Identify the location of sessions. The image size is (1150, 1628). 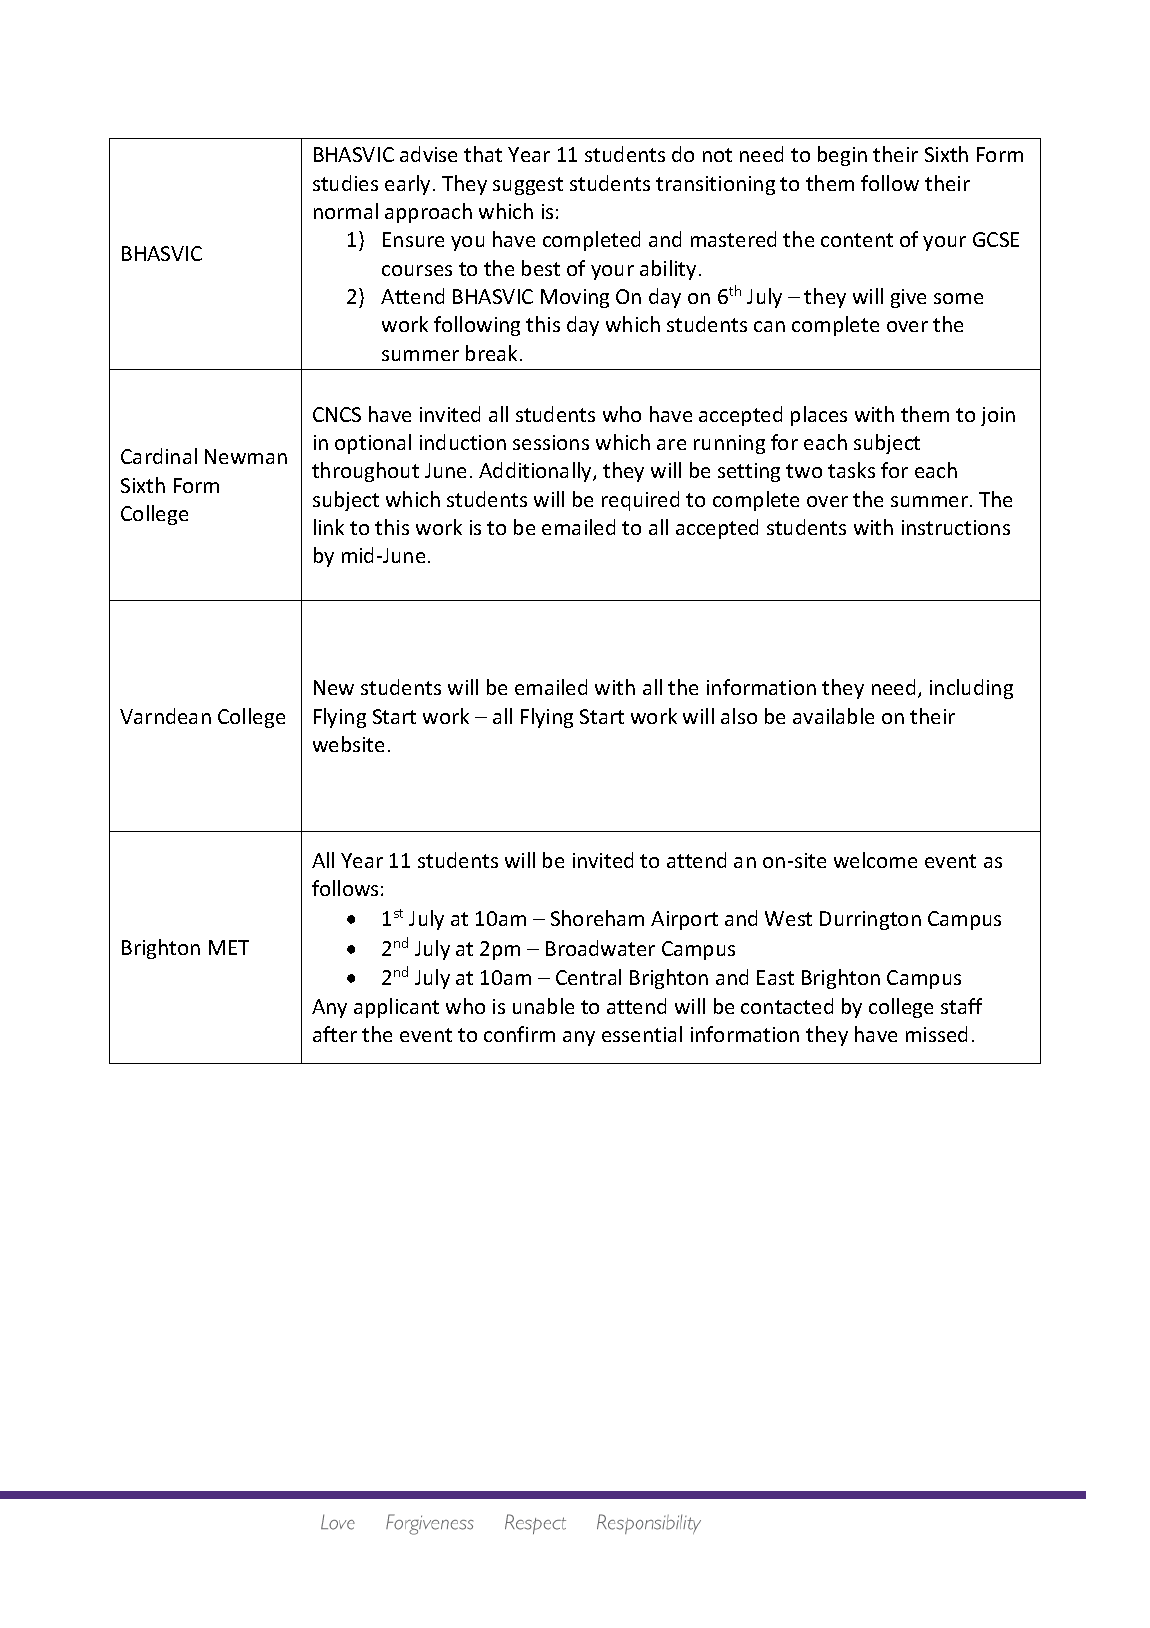
(551, 442).
